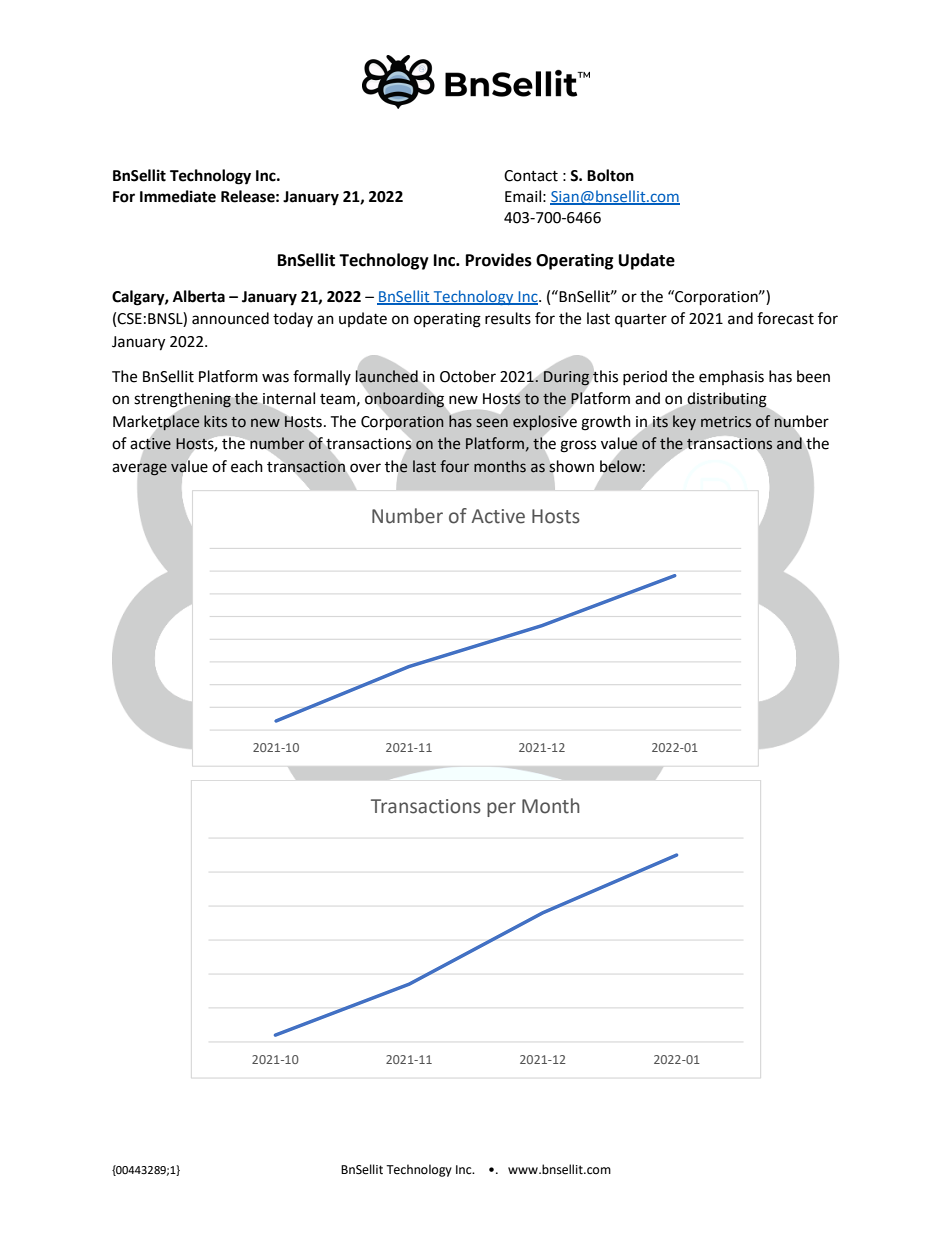  What do you see at coordinates (454, 466) in the document?
I see `four` at bounding box center [454, 466].
